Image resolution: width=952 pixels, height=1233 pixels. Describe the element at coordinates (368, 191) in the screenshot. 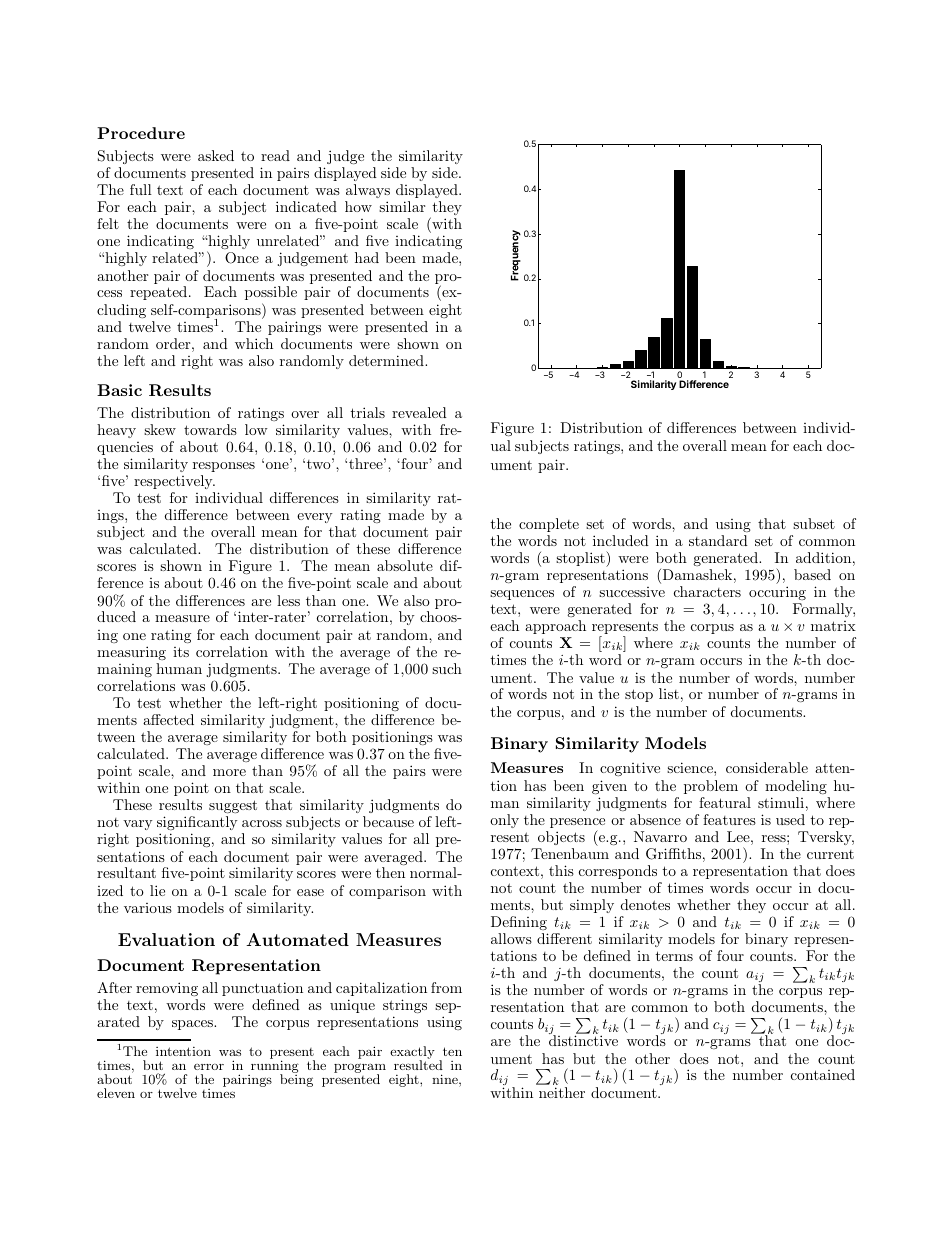

I see `always` at that location.
